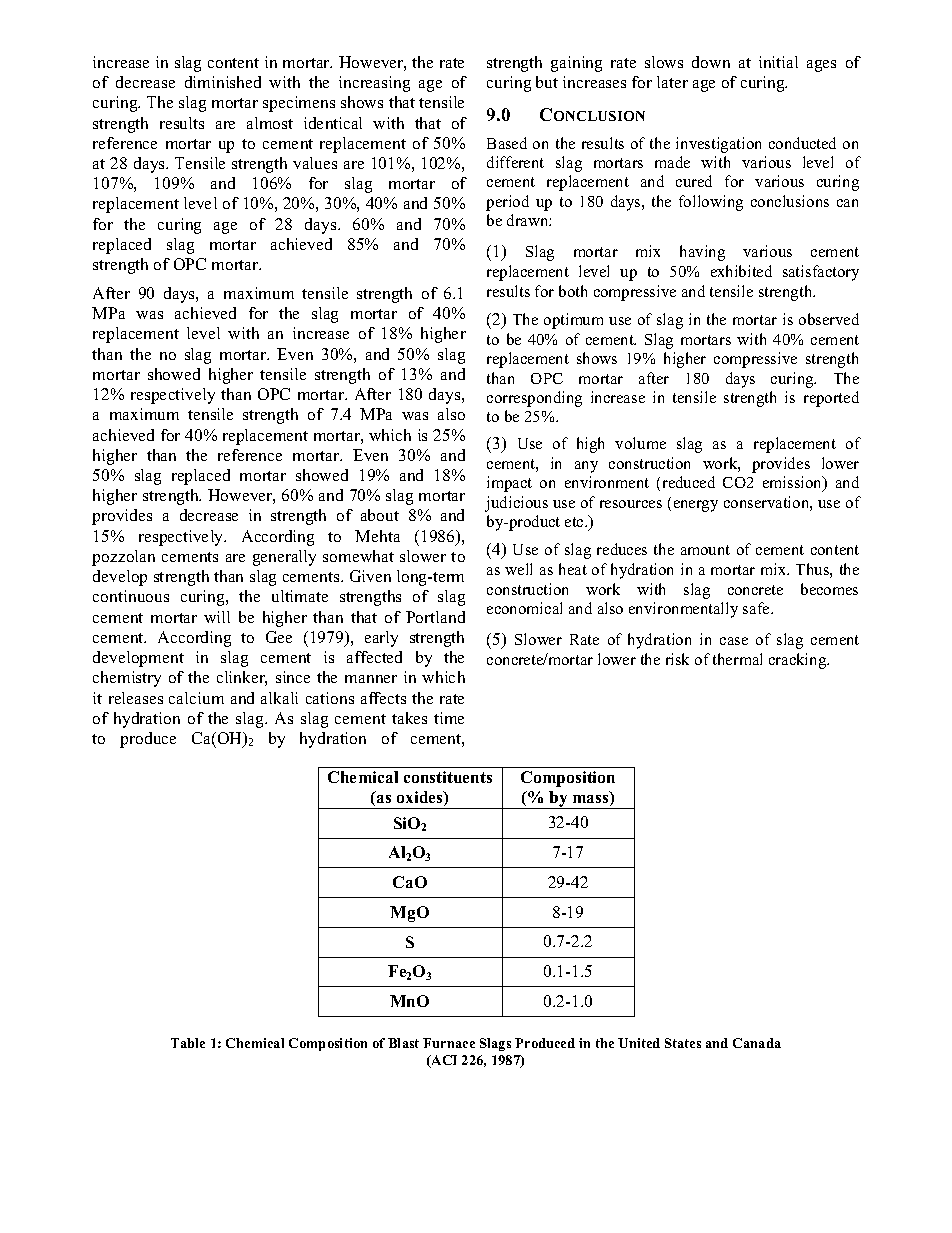 This image has height=1233, width=952. I want to click on time, so click(449, 718).
